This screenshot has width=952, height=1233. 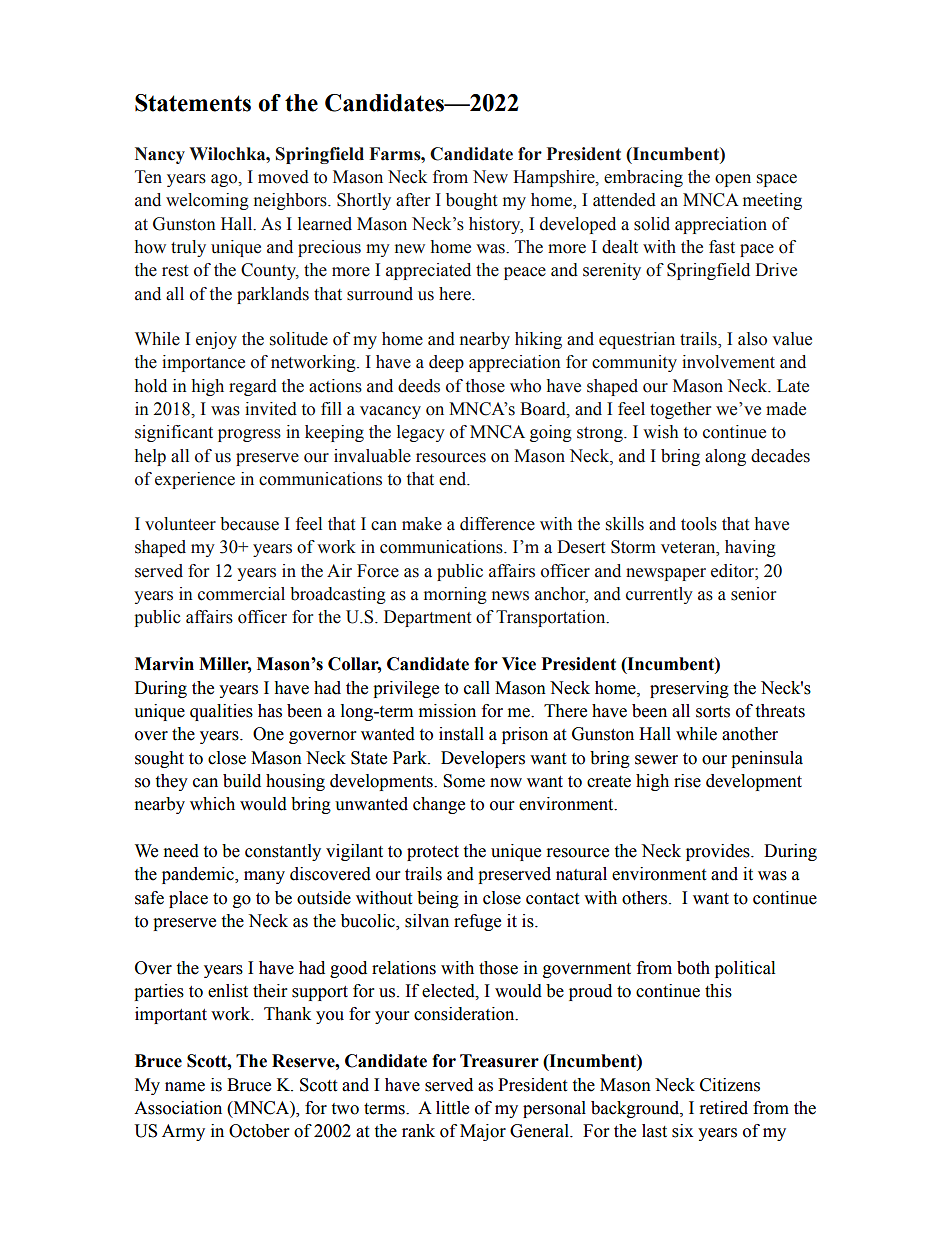 I want to click on deep, so click(x=446, y=363).
